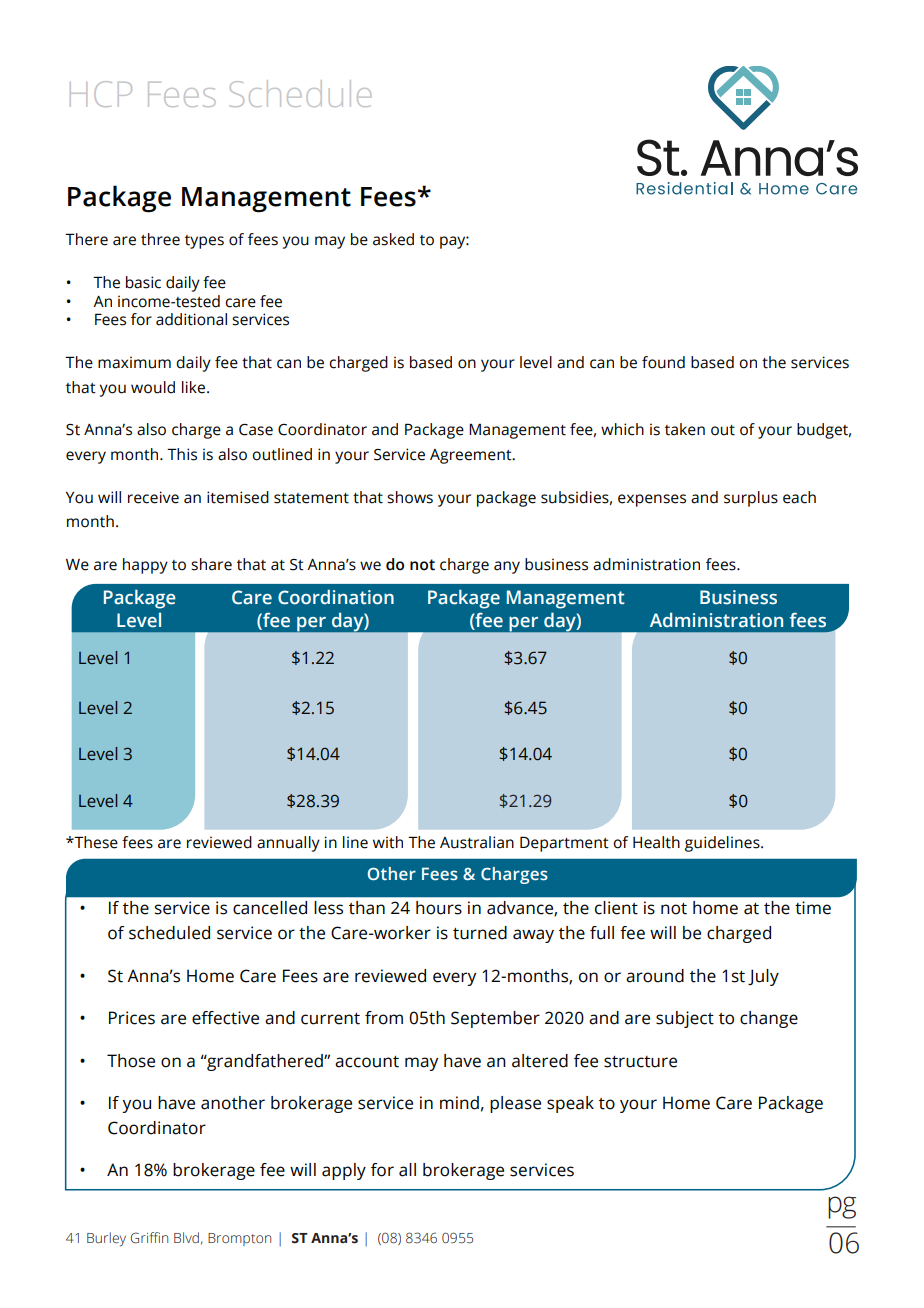 The width and height of the document is (924, 1308). What do you see at coordinates (393, 239) in the document?
I see `asked` at bounding box center [393, 239].
